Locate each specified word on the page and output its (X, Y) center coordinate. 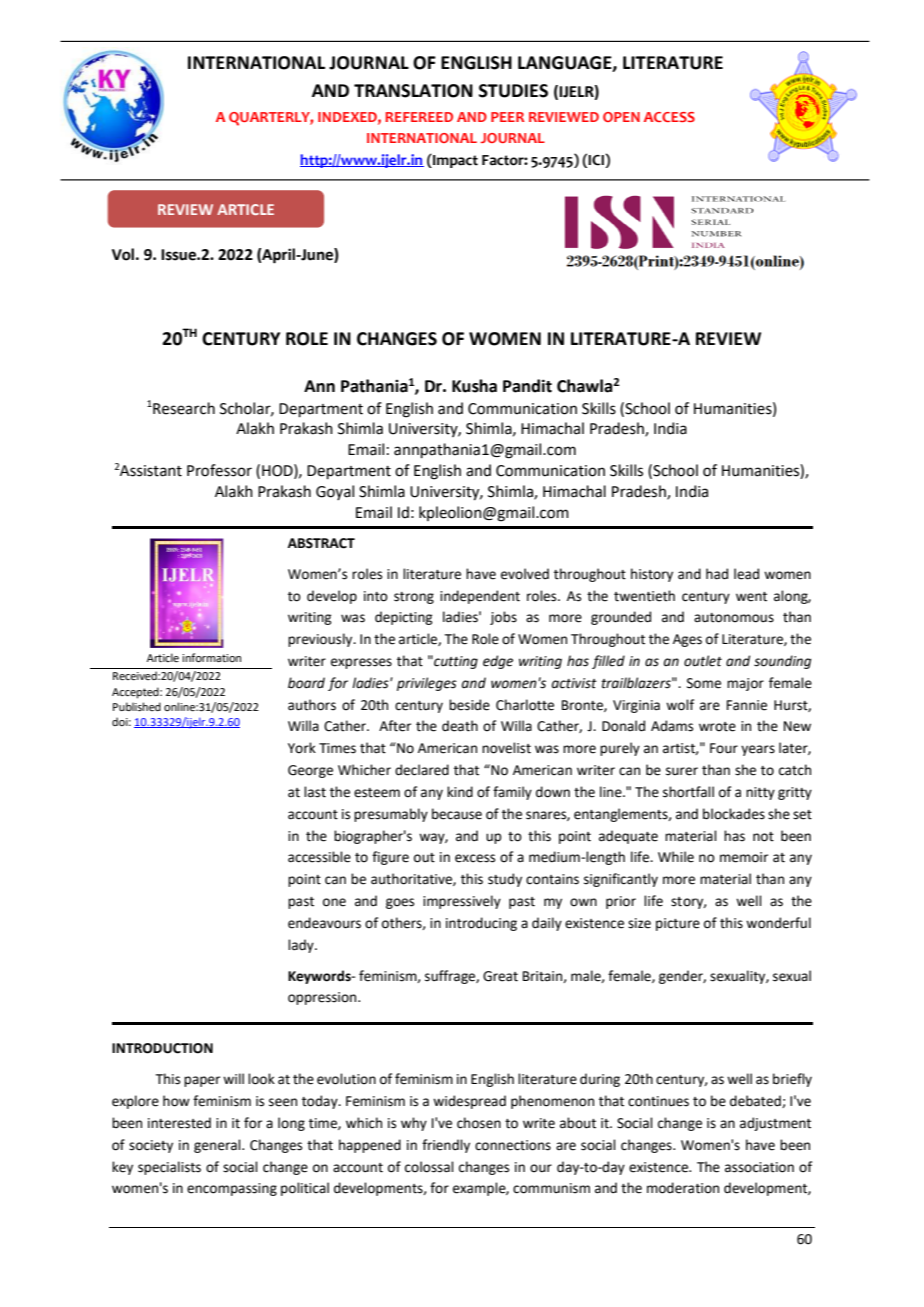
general (218, 1146)
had (717, 574)
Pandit (527, 386)
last (315, 792)
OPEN (621, 117)
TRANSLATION (413, 91)
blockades (734, 814)
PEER (507, 117)
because (457, 814)
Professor (219, 470)
